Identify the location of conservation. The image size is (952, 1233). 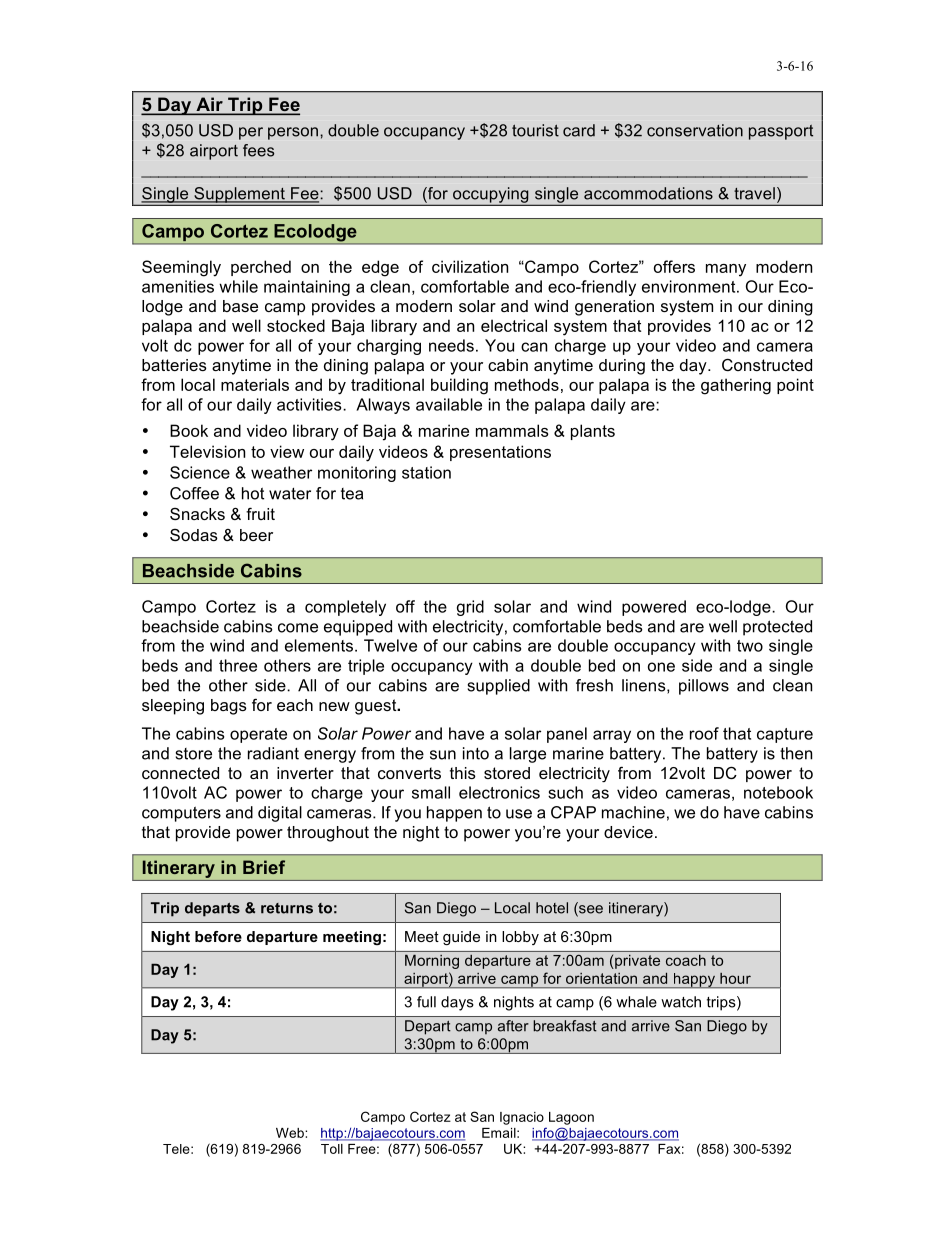
(695, 130).
